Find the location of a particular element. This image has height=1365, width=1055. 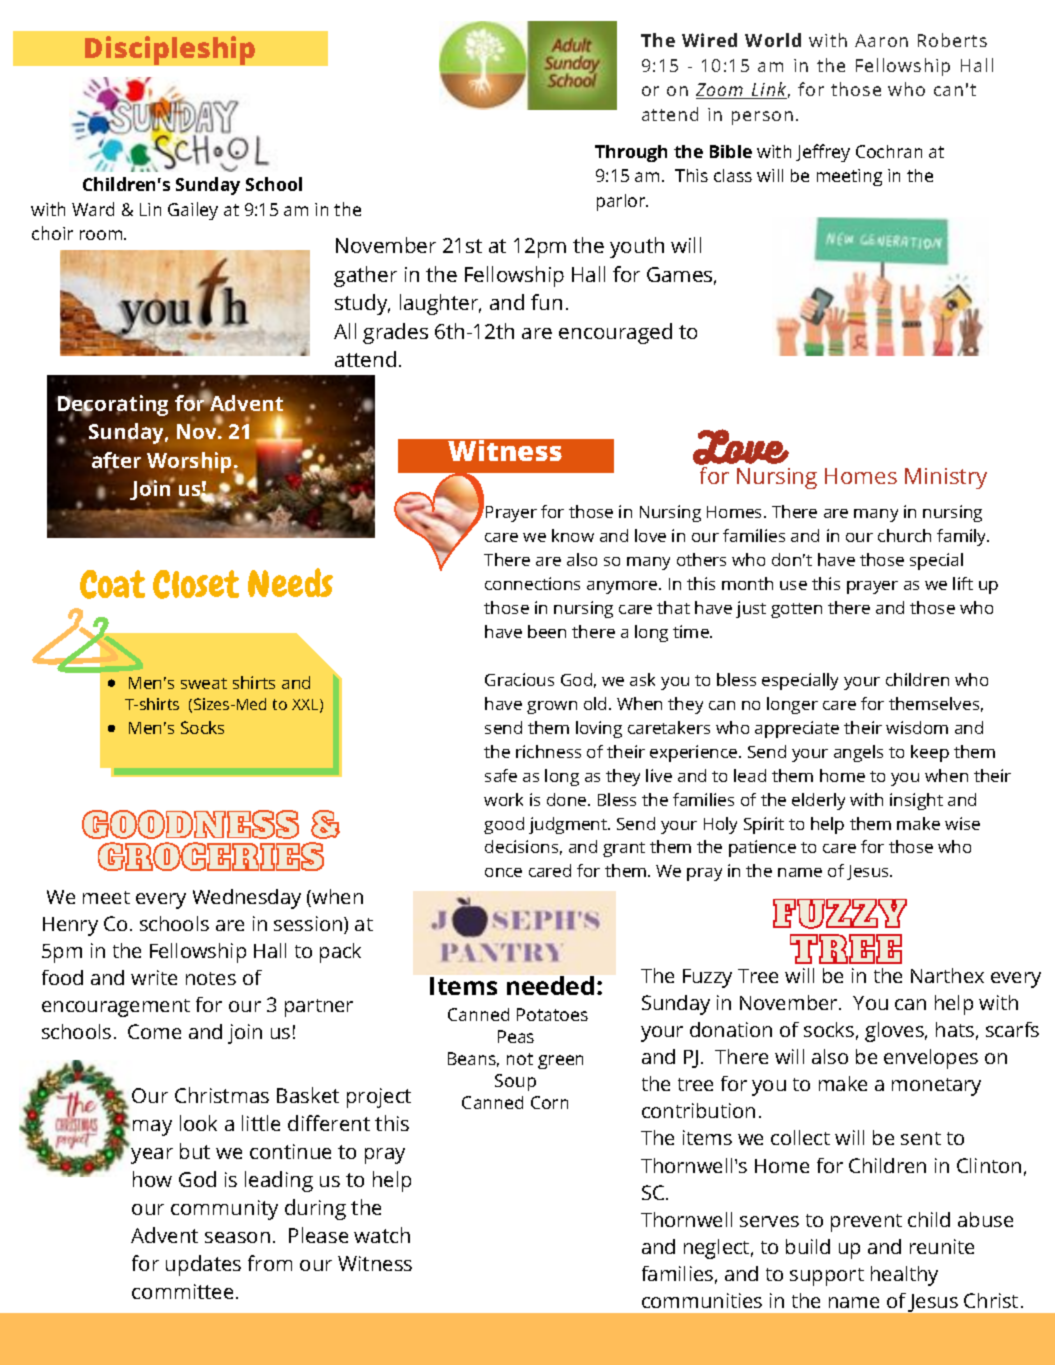

healthy is located at coordinates (904, 1276).
